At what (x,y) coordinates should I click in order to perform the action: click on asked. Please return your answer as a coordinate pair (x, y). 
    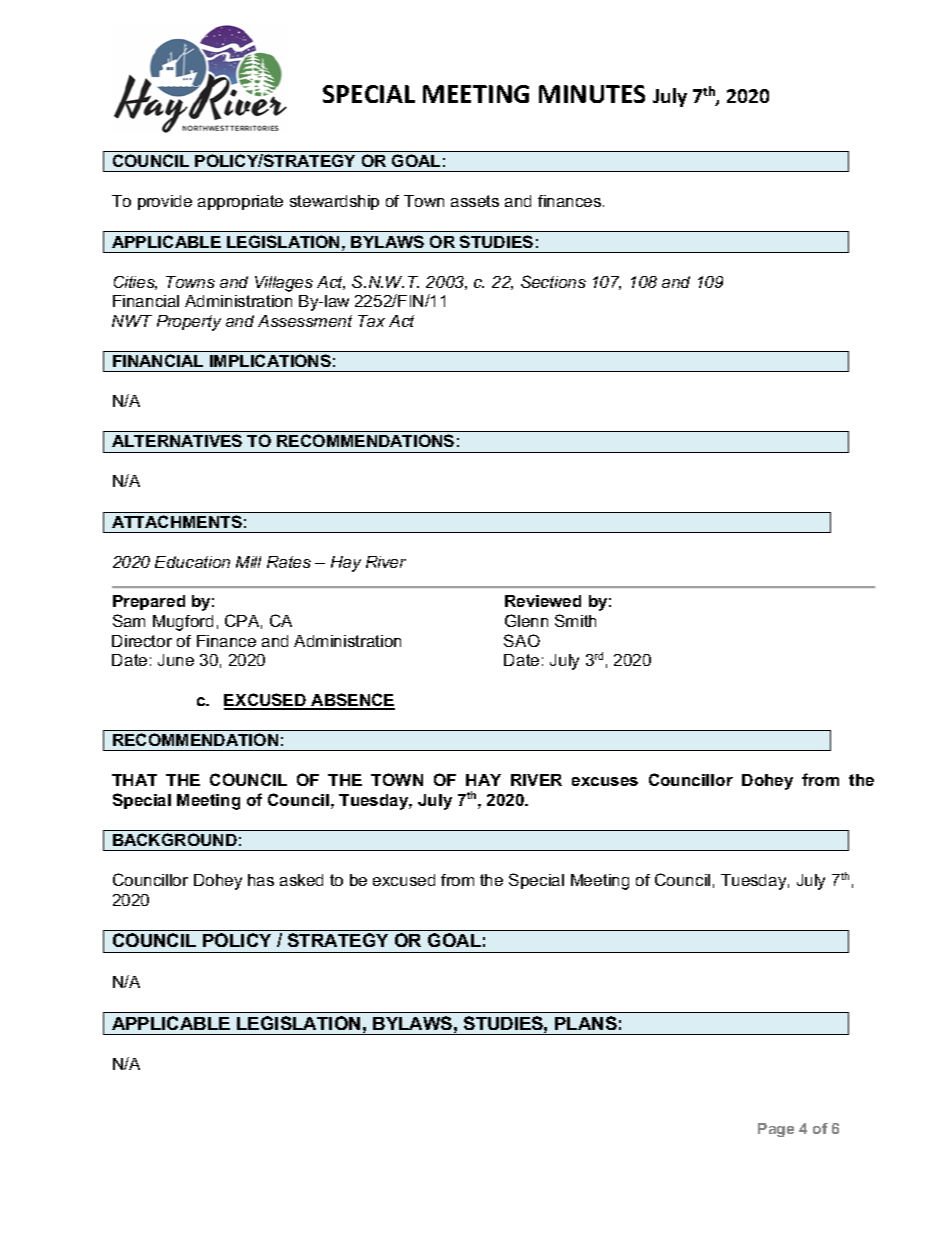
    Looking at the image, I should click on (301, 880).
